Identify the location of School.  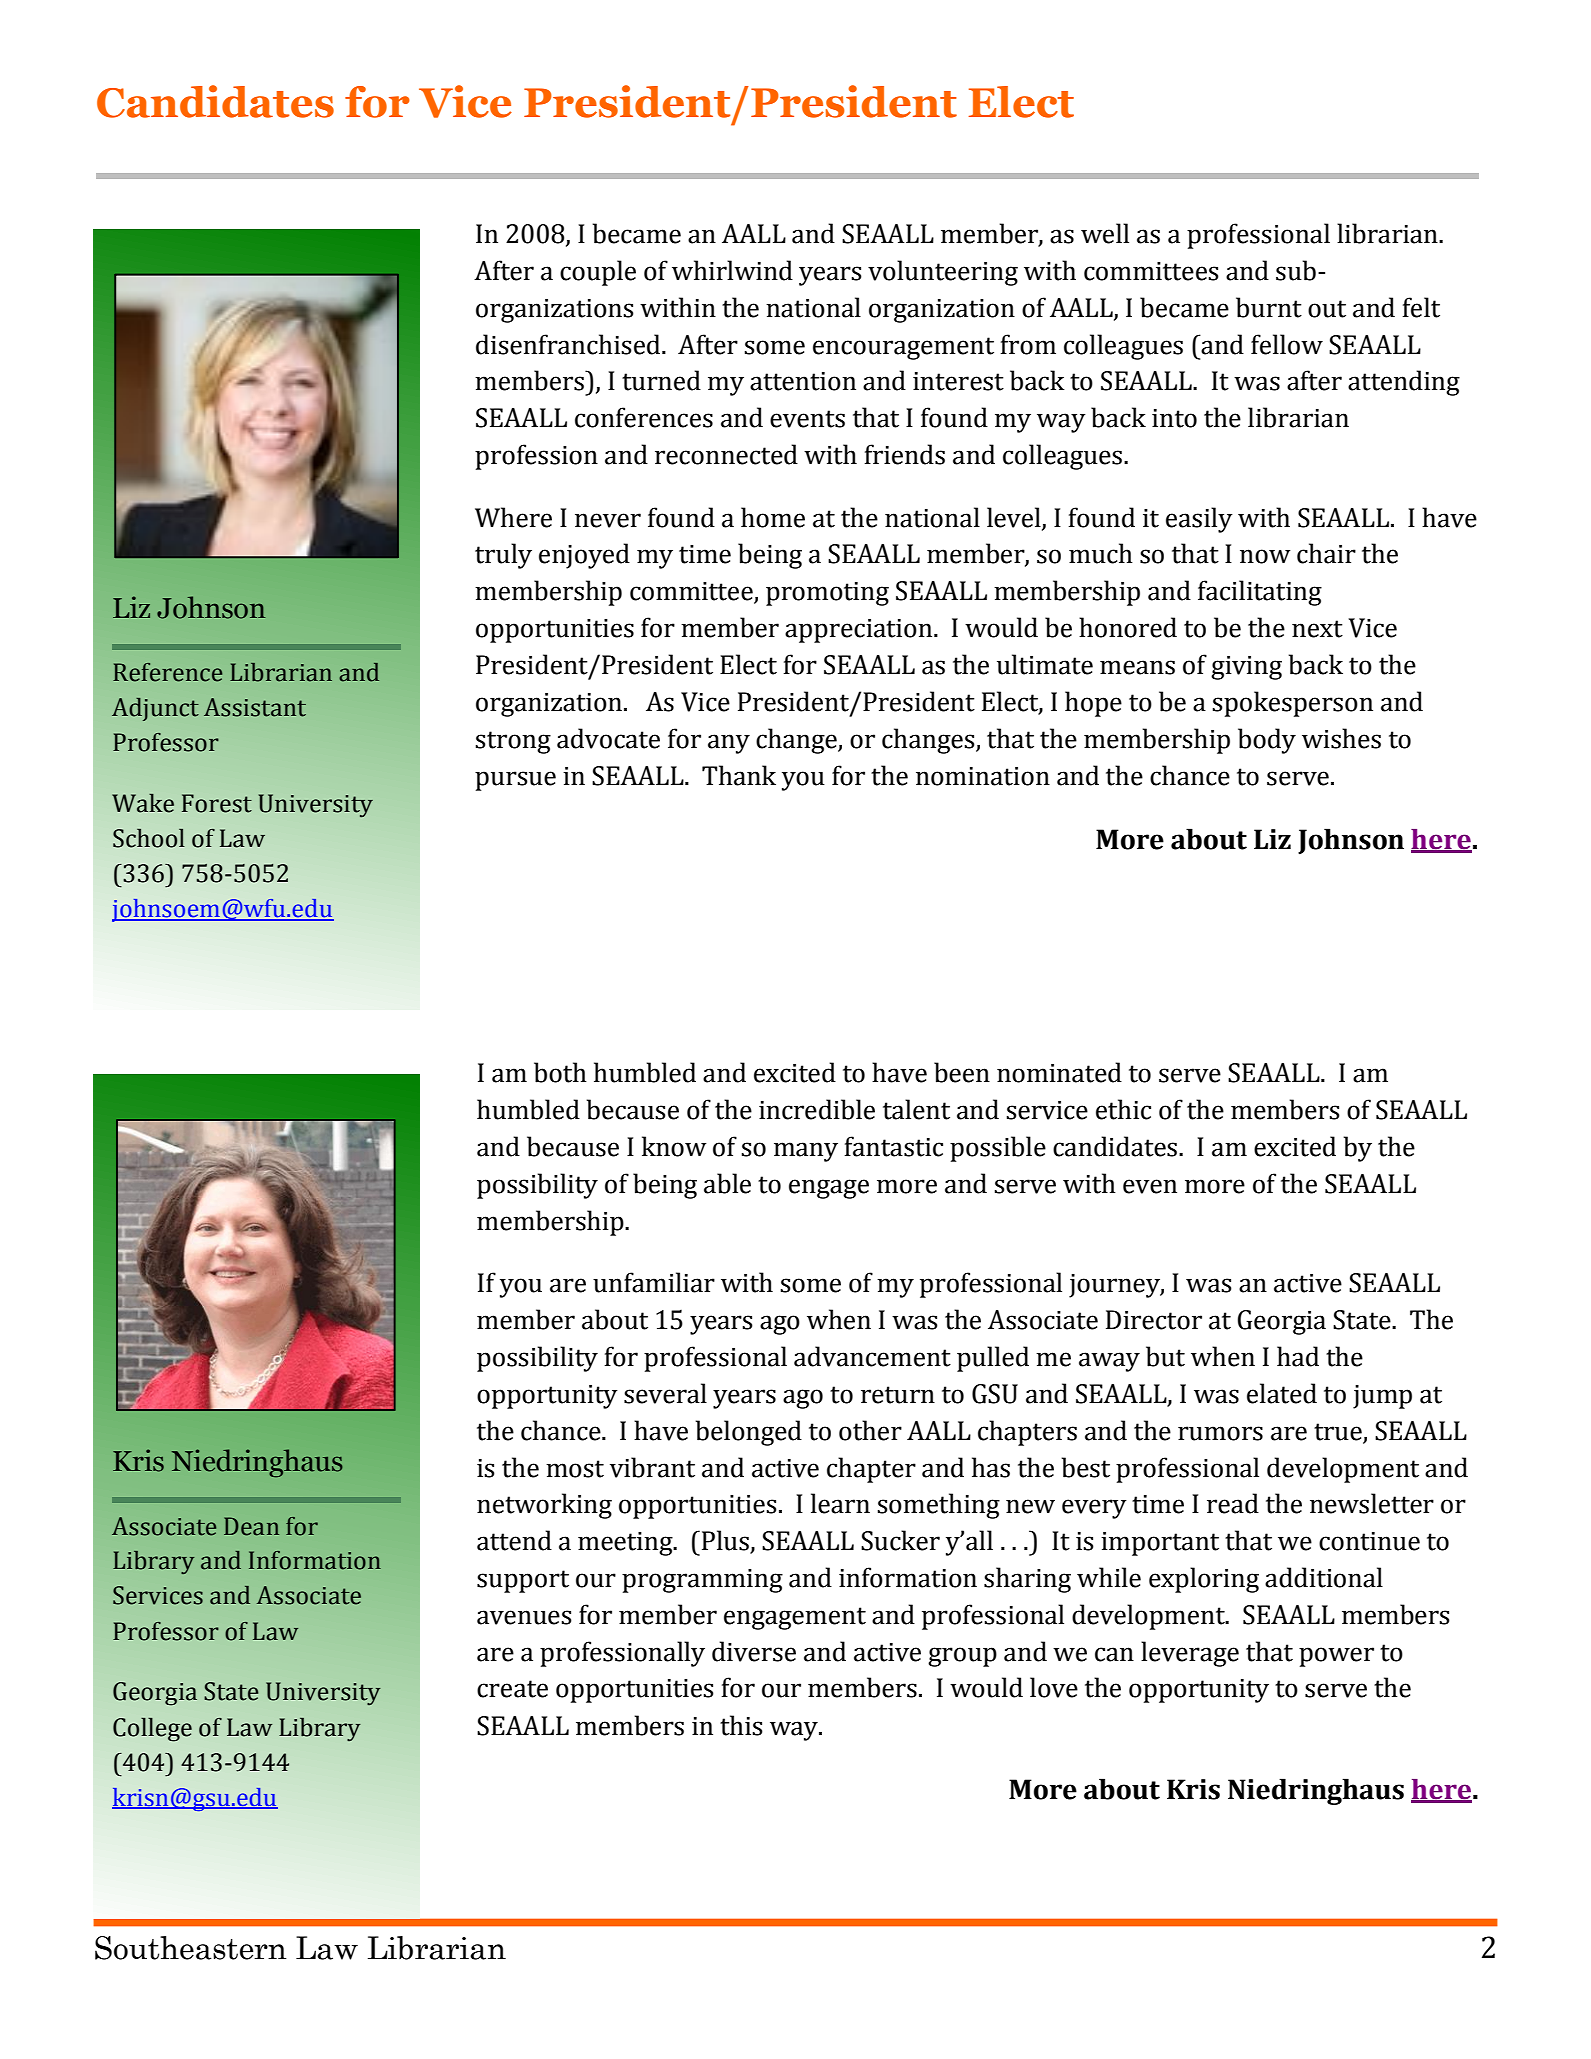
(149, 838).
